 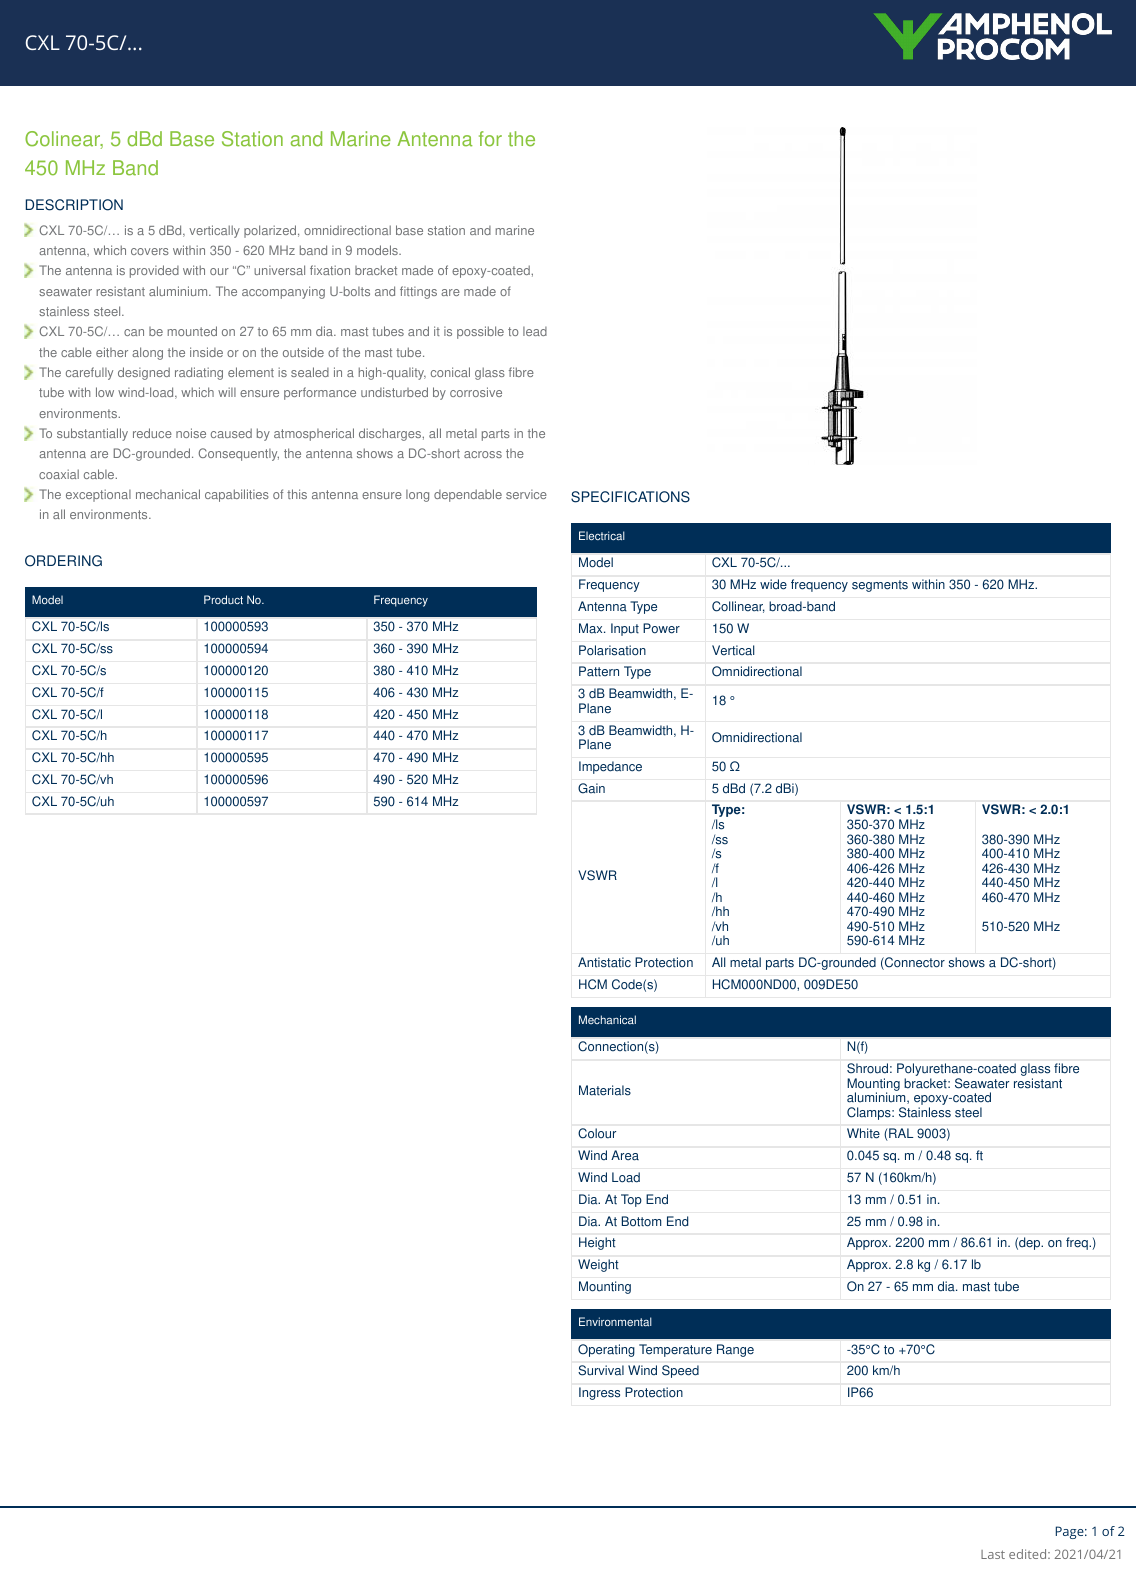 What do you see at coordinates (599, 1393) in the document?
I see `Ingress` at bounding box center [599, 1393].
